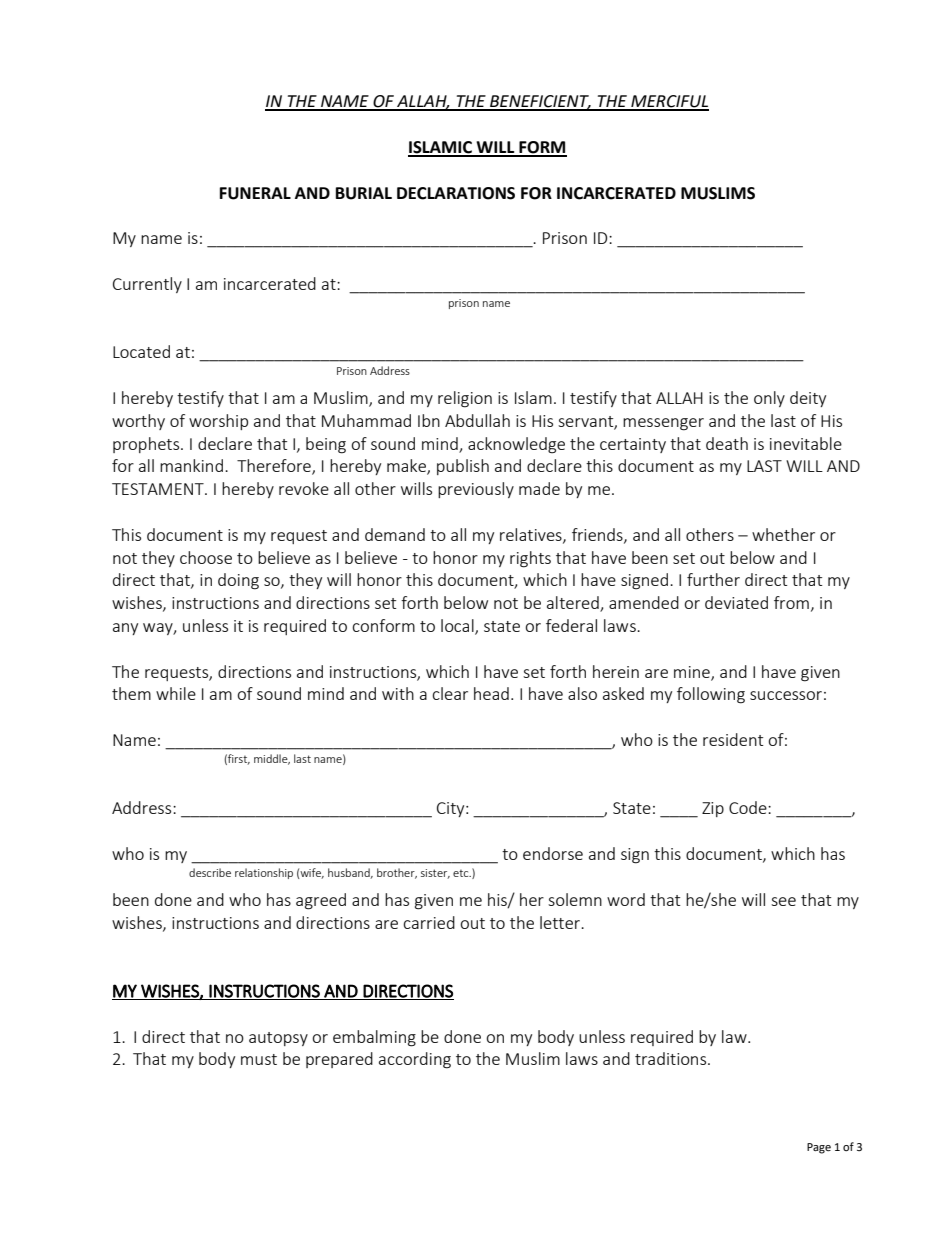 This screenshot has height=1233, width=952. I want to click on DECLARATIONS, so click(456, 193).
